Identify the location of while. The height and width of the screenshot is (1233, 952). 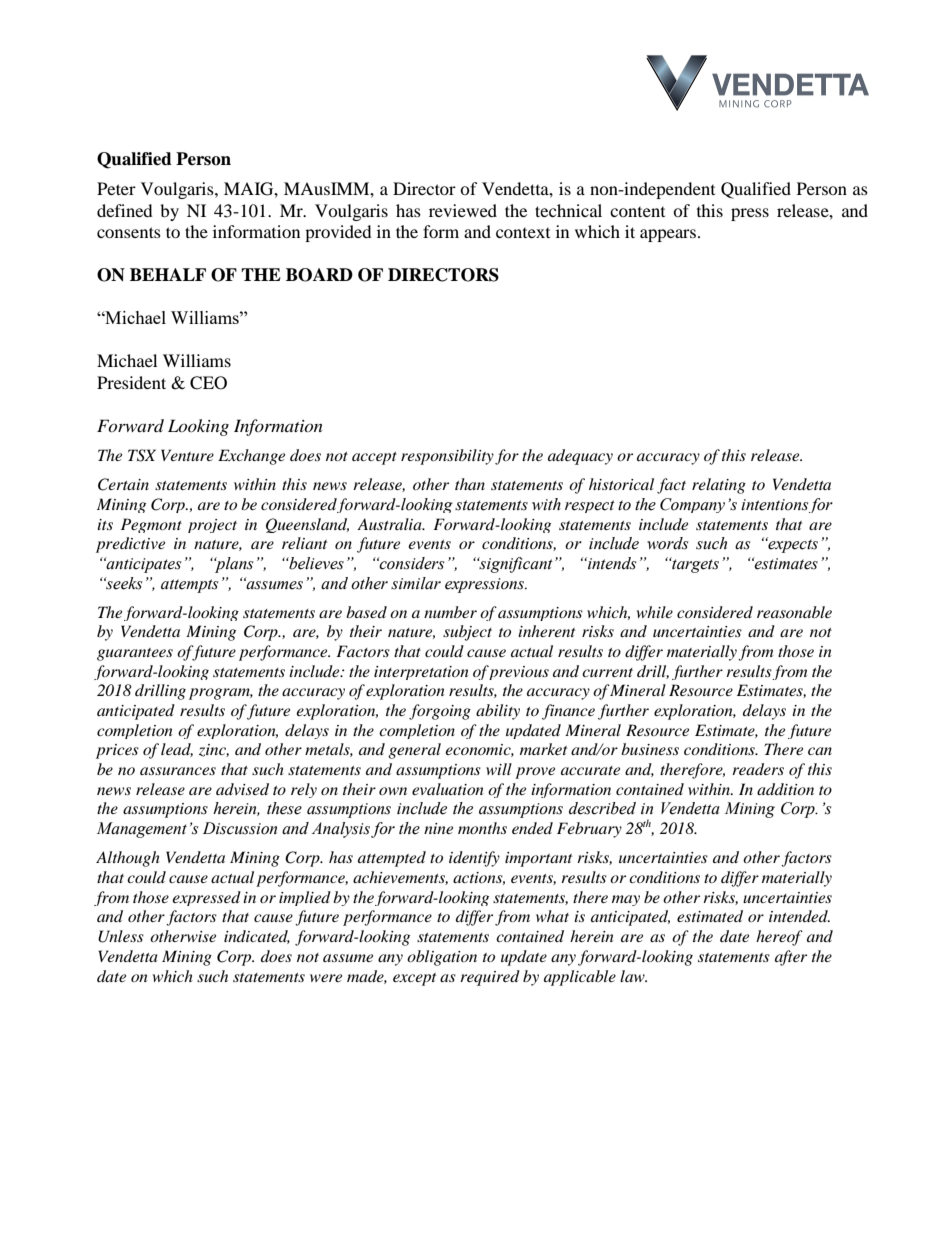
(655, 612).
